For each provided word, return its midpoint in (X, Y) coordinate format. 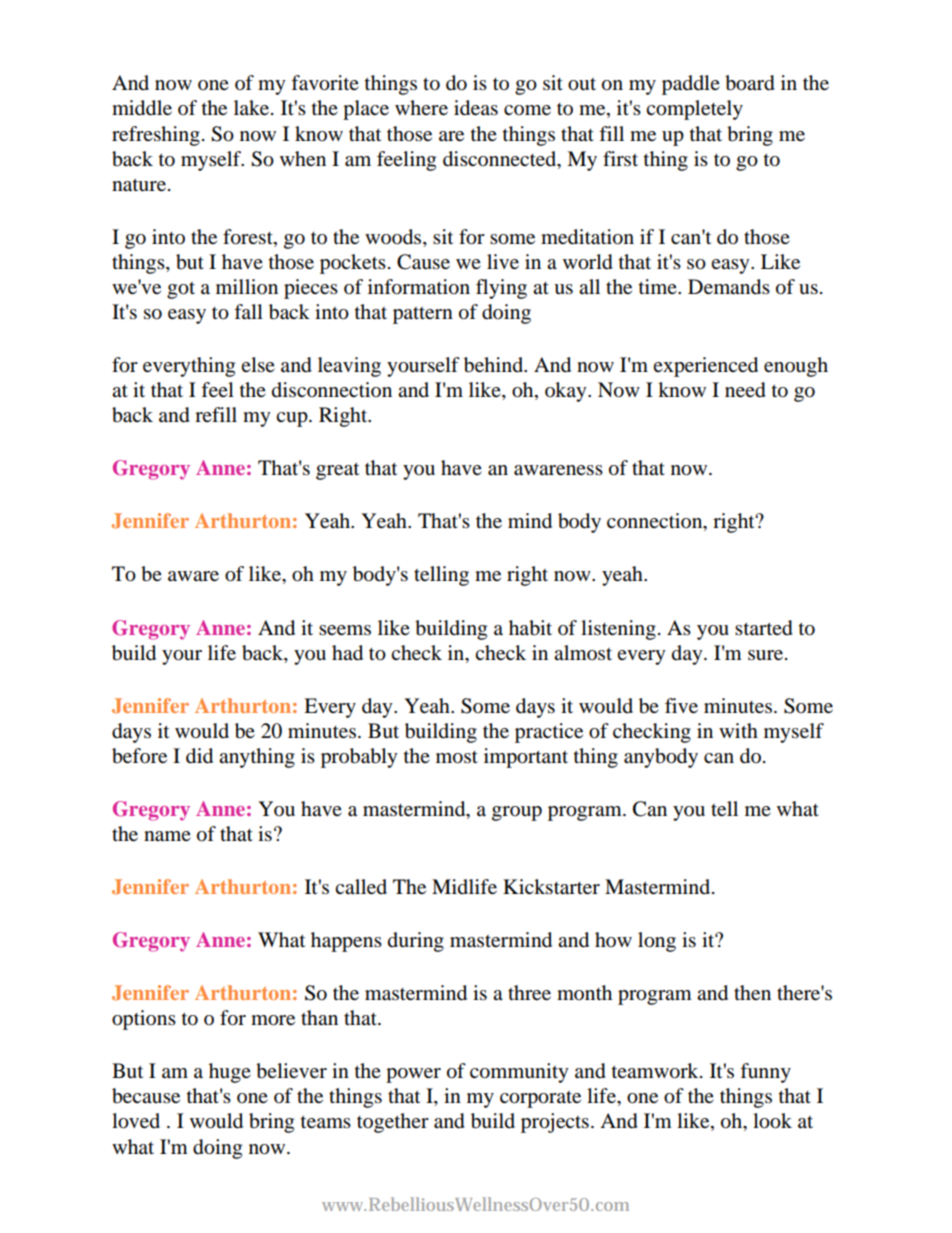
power (413, 1075)
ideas (476, 108)
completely (694, 110)
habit (530, 628)
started (764, 628)
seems (345, 630)
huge (230, 1073)
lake (253, 108)
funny (765, 1073)
